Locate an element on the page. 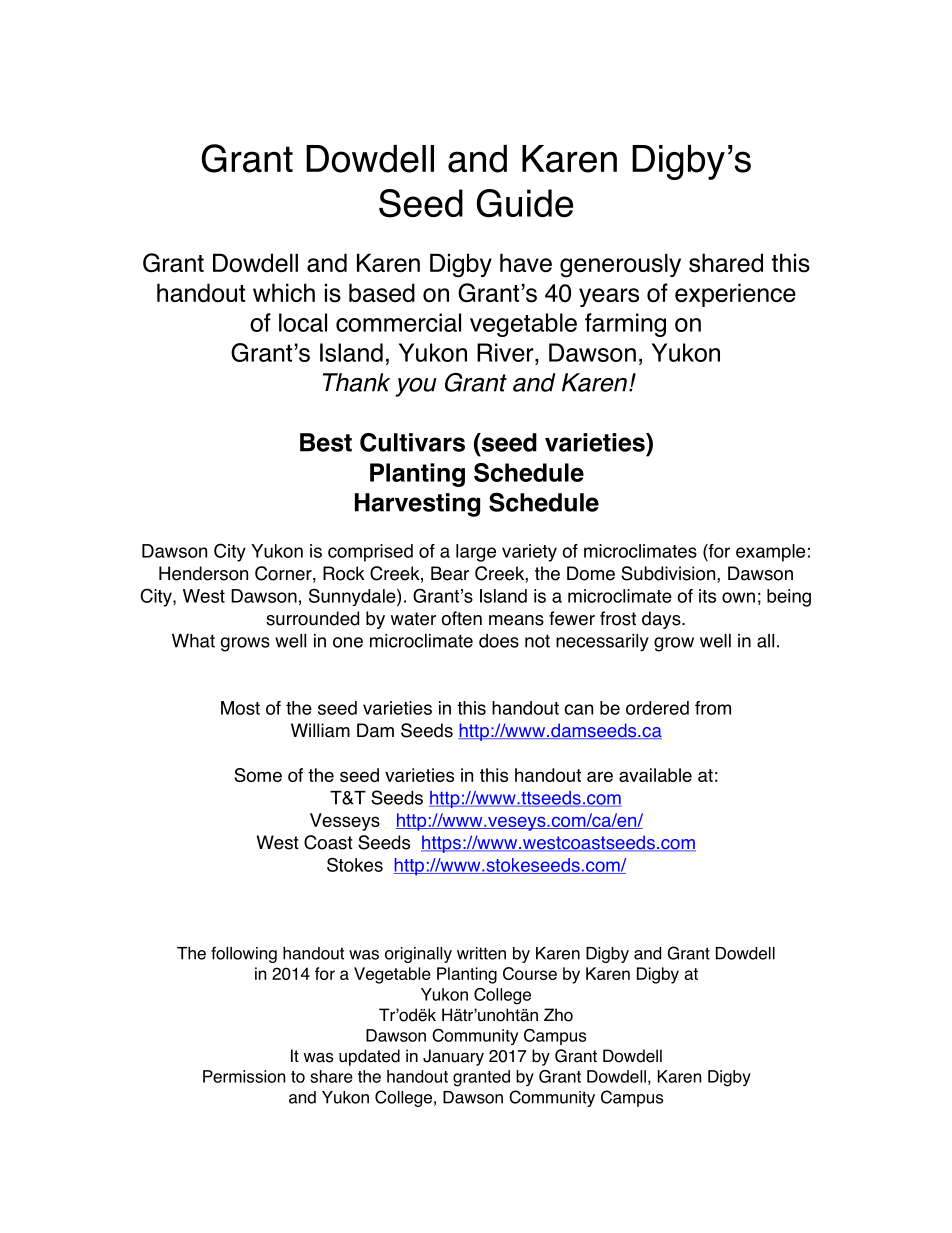 Image resolution: width=952 pixels, height=1233 pixels. which is located at coordinates (284, 292).
